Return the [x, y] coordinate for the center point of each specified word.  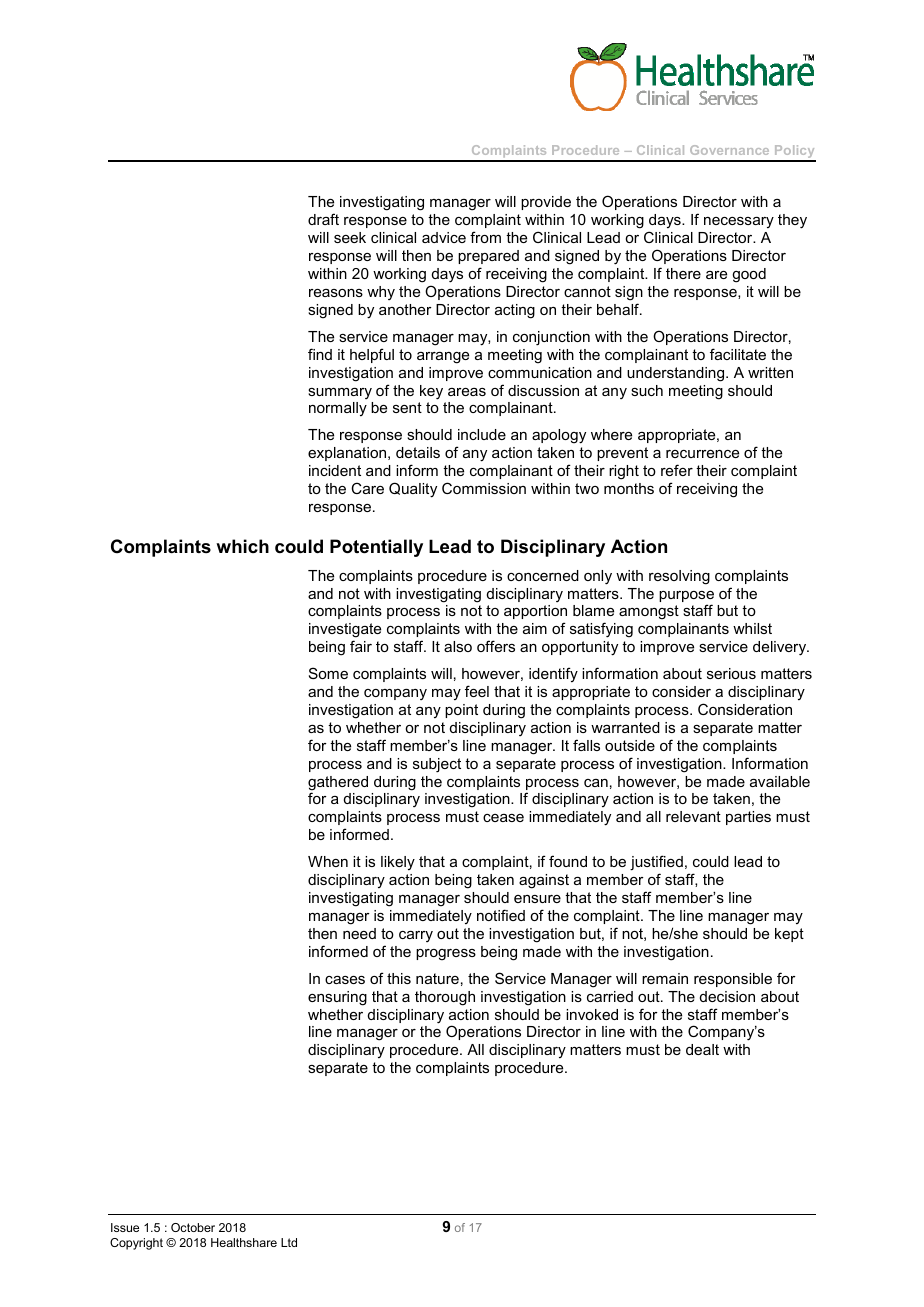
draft [323, 219]
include [482, 434]
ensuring [337, 998]
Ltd [289, 1242]
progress [446, 955]
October [193, 1227]
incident [335, 470]
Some [328, 673]
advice [444, 237]
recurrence [702, 454]
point [461, 711]
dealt [702, 1049]
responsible [733, 980]
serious [731, 673]
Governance [729, 150]
